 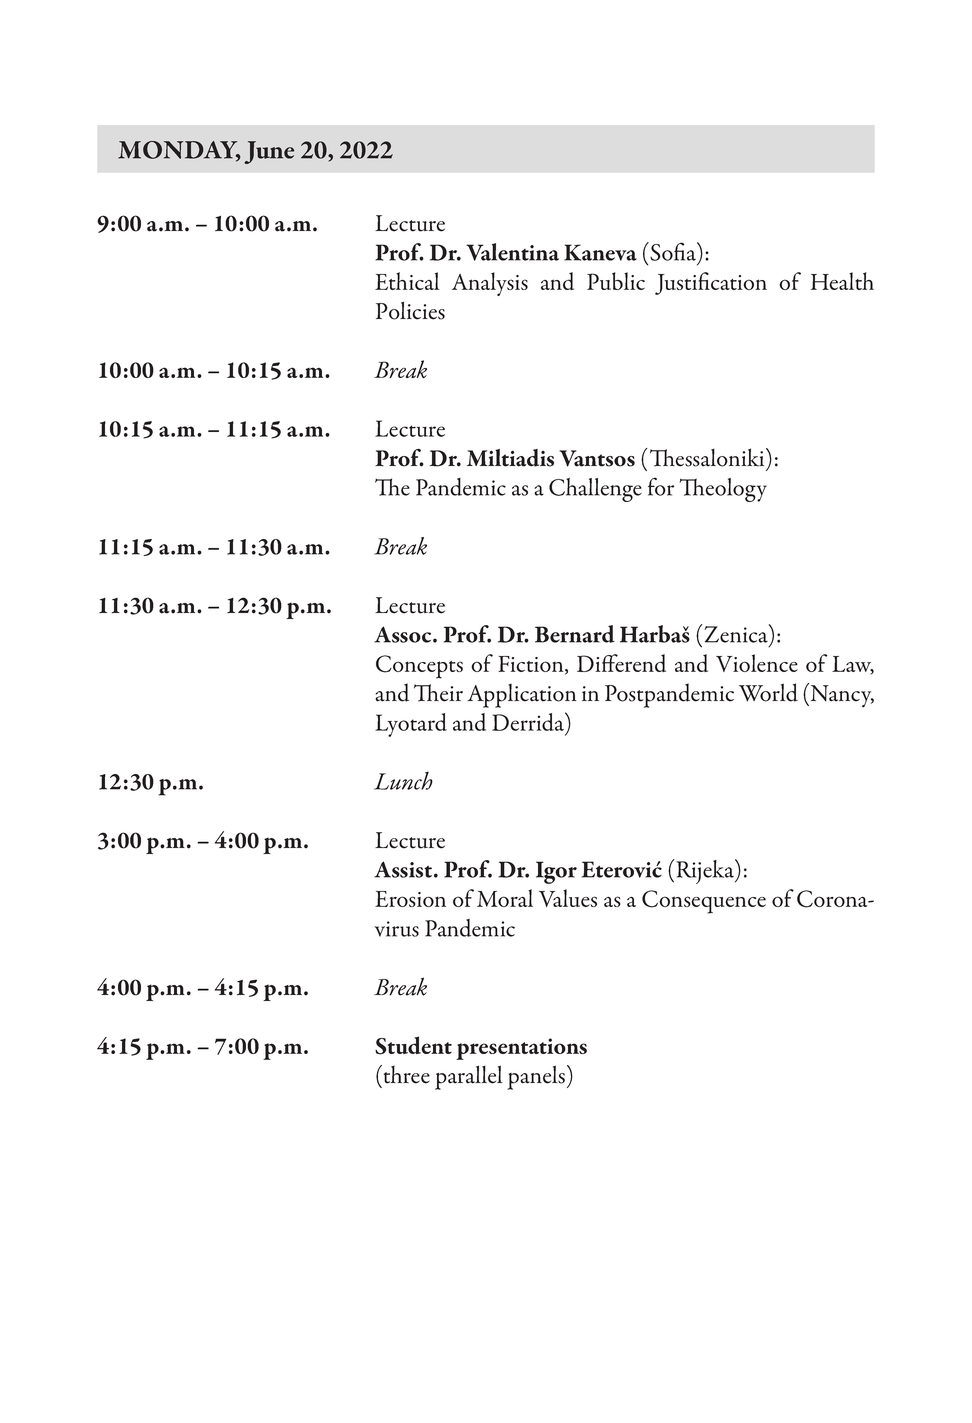 I want to click on Igor, so click(x=556, y=872).
